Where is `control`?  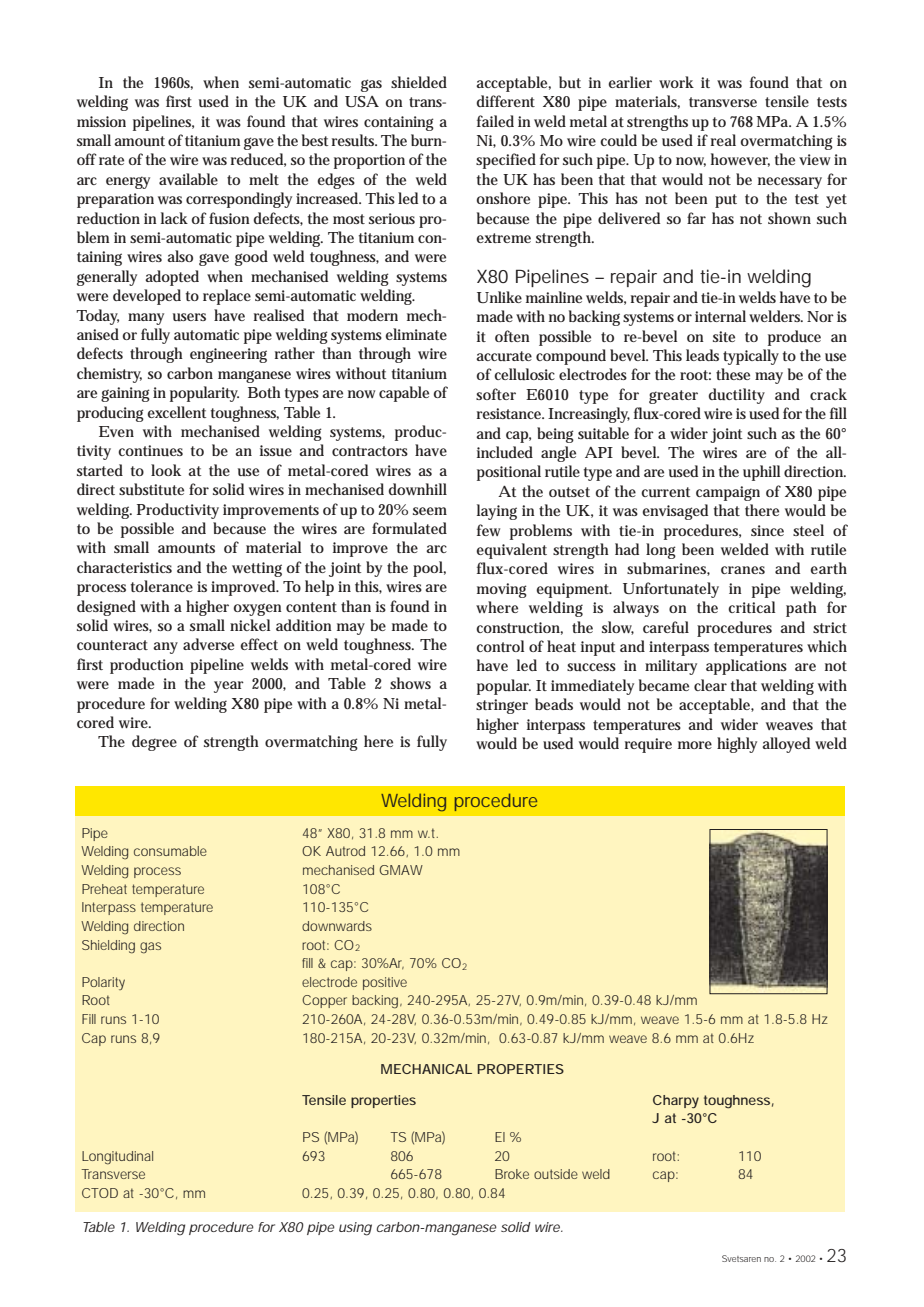
control is located at coordinates (500, 646).
